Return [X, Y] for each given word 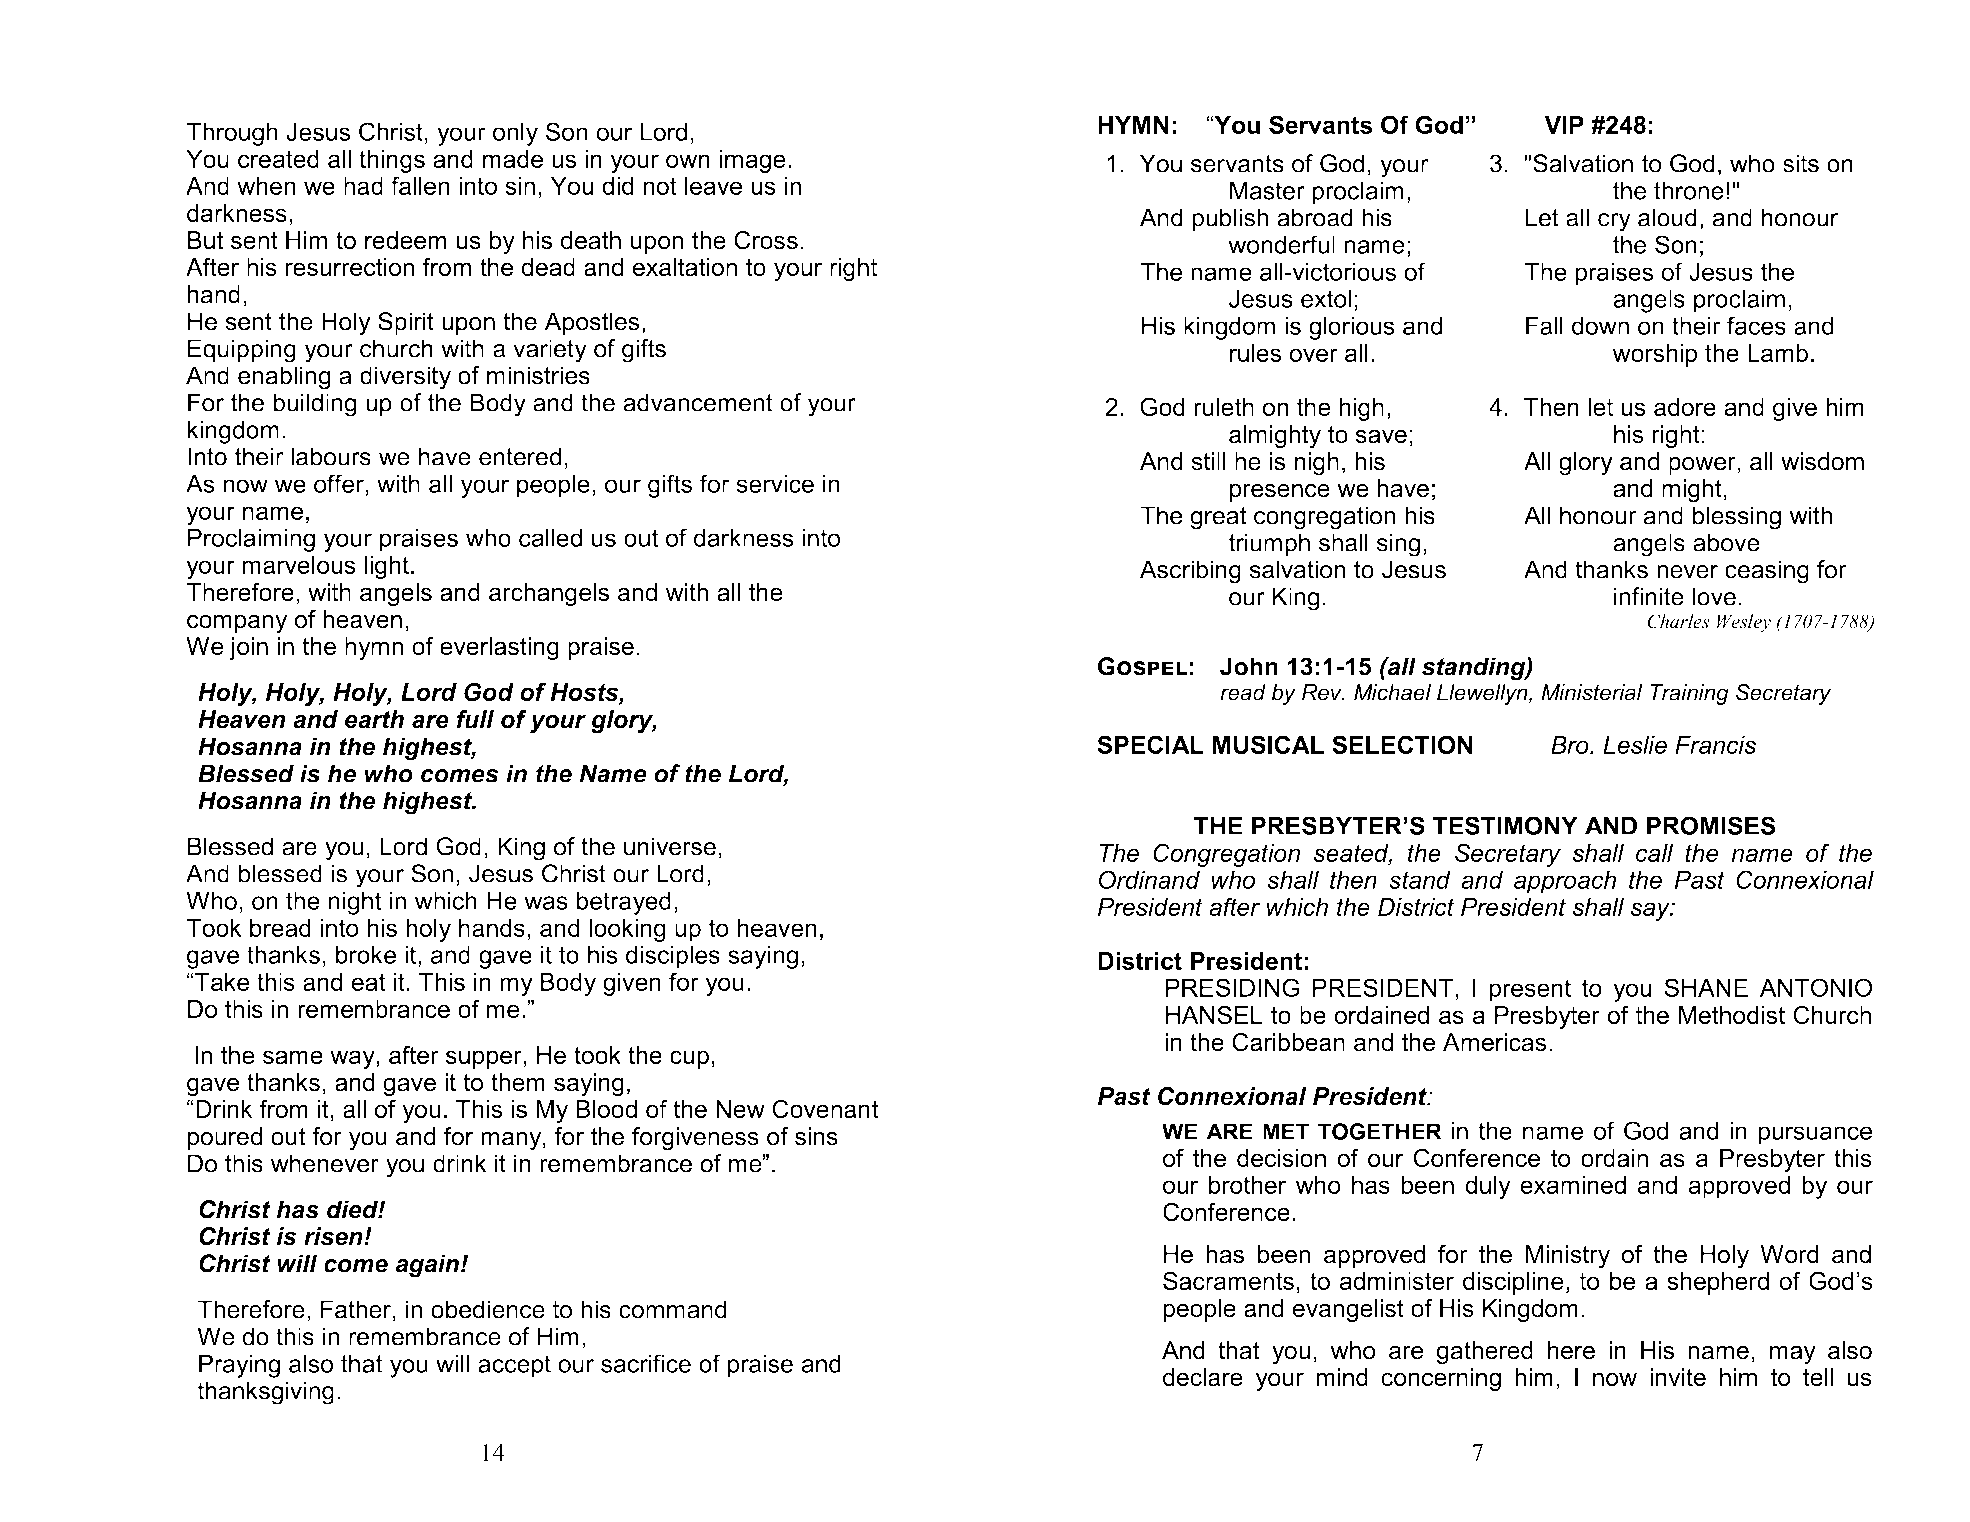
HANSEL [1214, 1014]
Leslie [1635, 745]
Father [357, 1309]
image [753, 161]
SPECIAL [1150, 744]
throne [1689, 190]
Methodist [1732, 1015]
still [1209, 461]
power [1703, 466]
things [392, 161]
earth [374, 719]
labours [331, 456]
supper [485, 1059]
